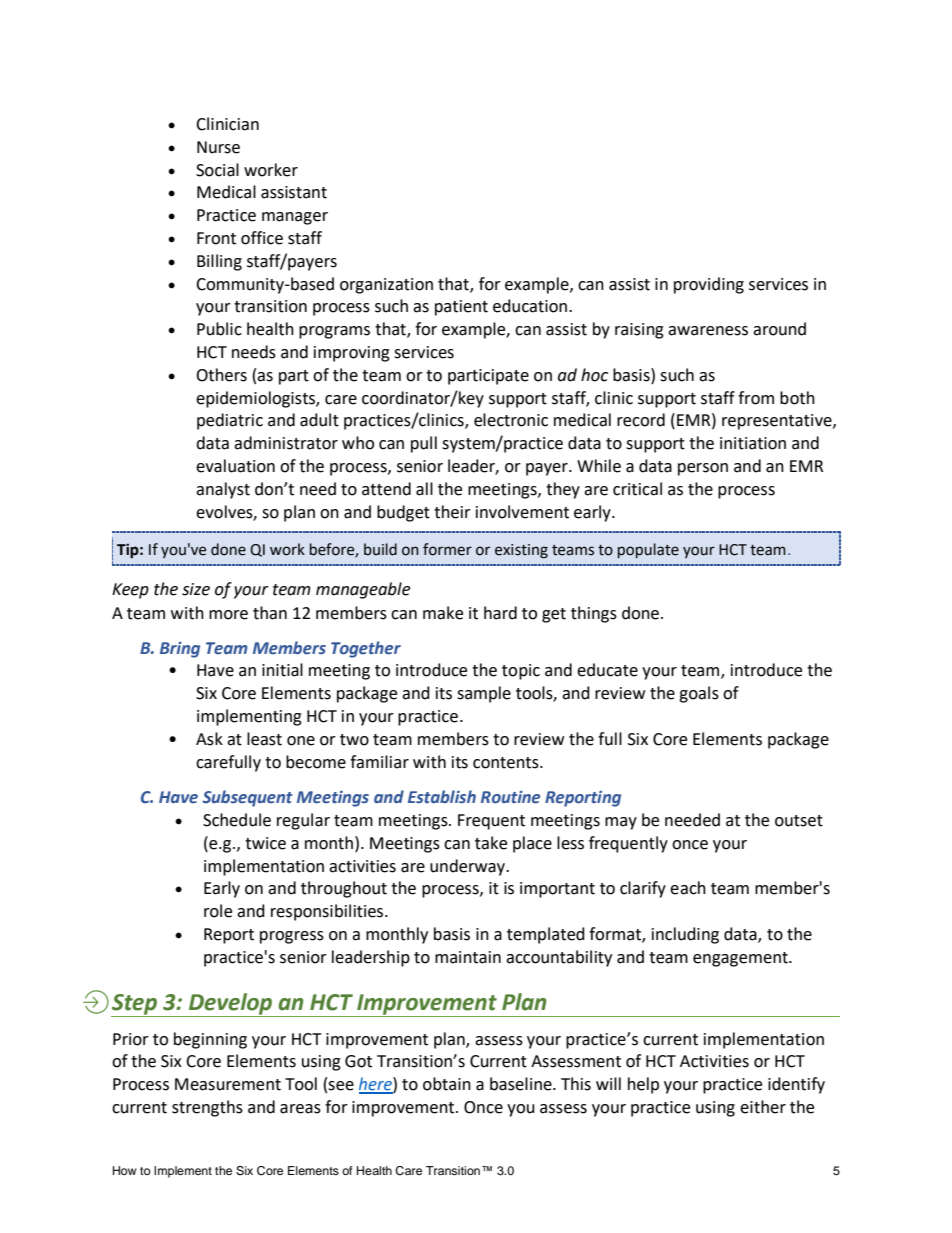 Image resolution: width=952 pixels, height=1233 pixels. I want to click on their, so click(452, 512).
